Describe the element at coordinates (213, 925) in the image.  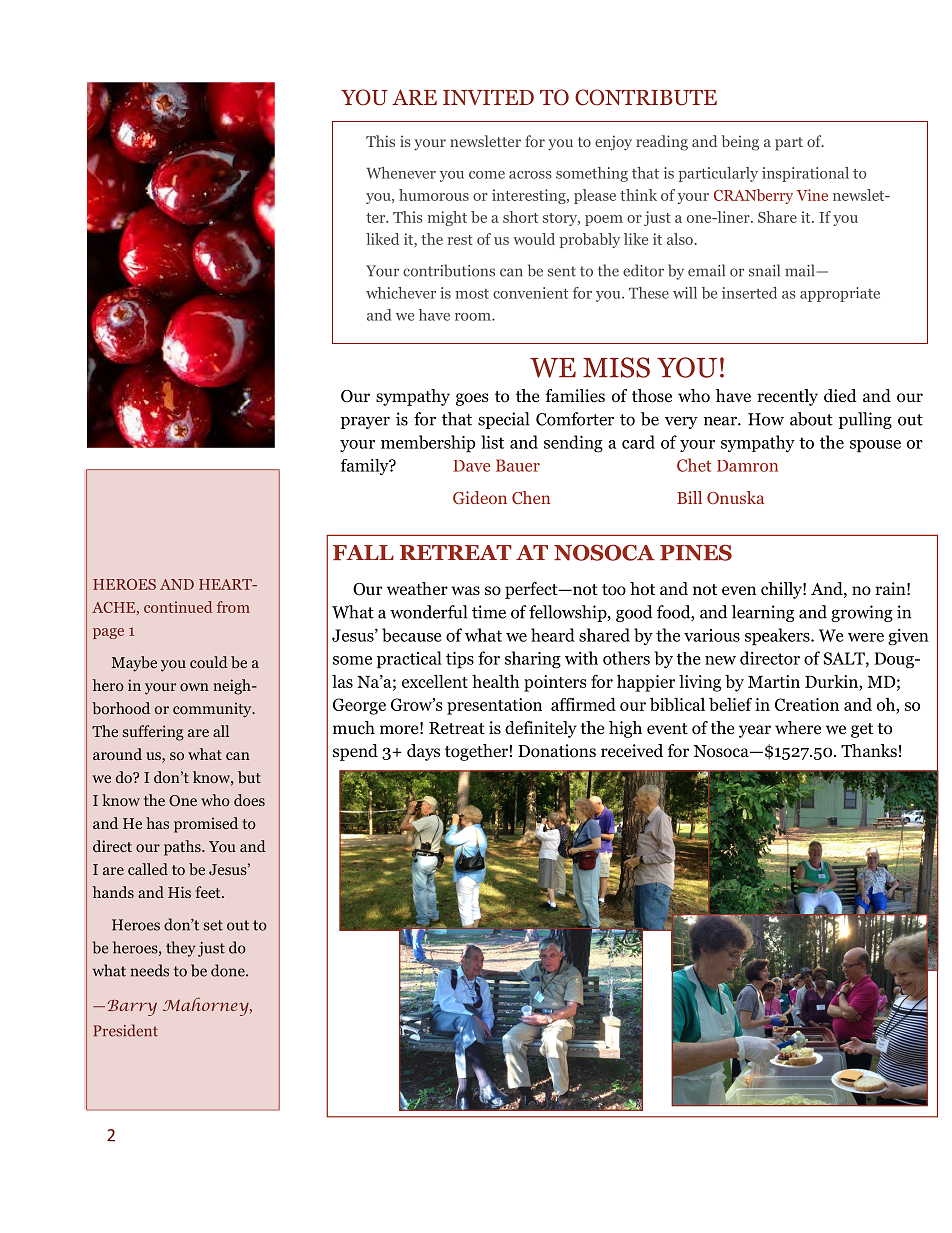
I see `set` at that location.
